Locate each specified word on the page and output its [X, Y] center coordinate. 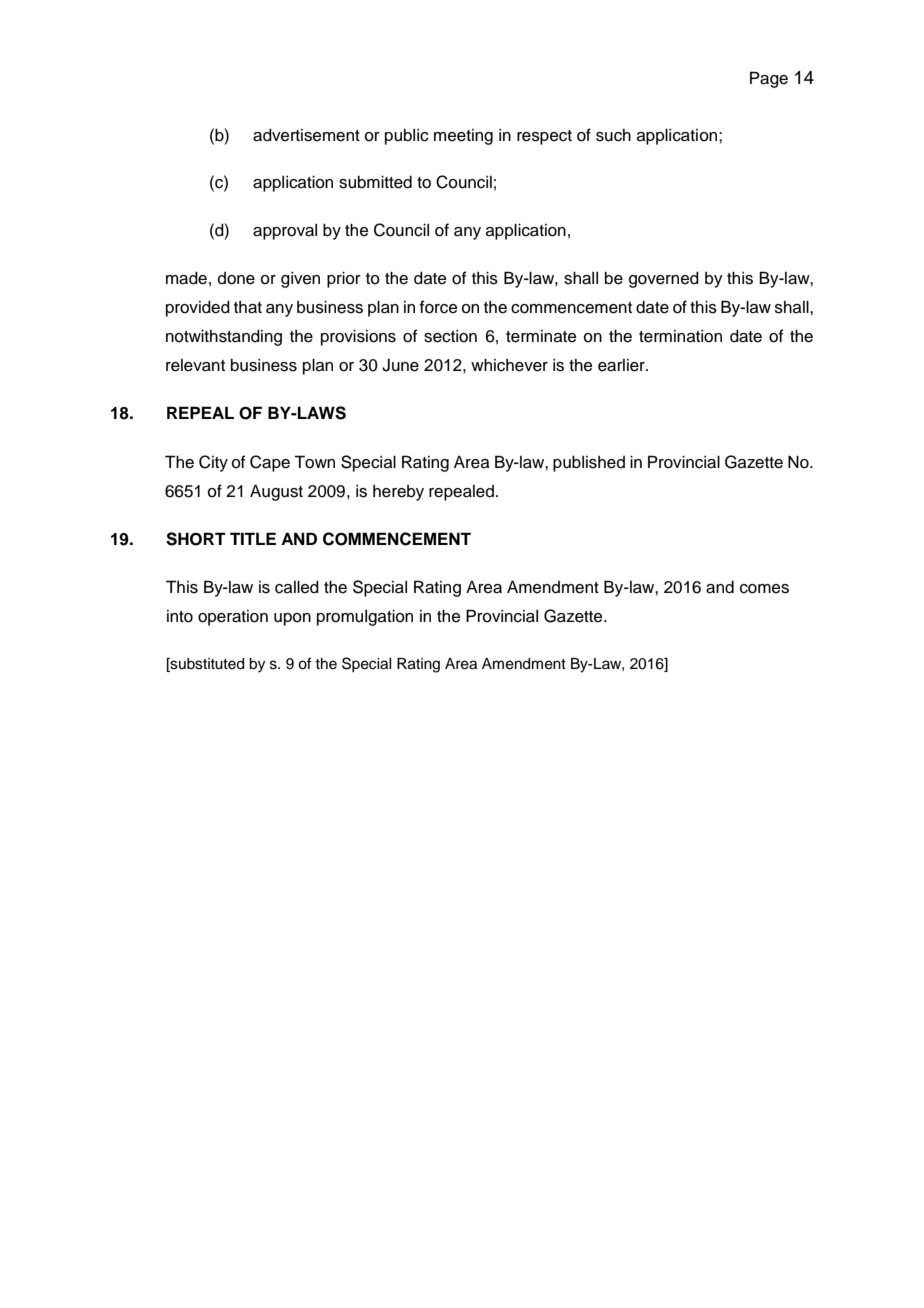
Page [769, 79]
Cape [270, 463]
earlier [622, 365]
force [438, 307]
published [589, 463]
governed [664, 279]
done [236, 278]
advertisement [306, 135]
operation [233, 618]
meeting [463, 137]
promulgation [365, 617]
